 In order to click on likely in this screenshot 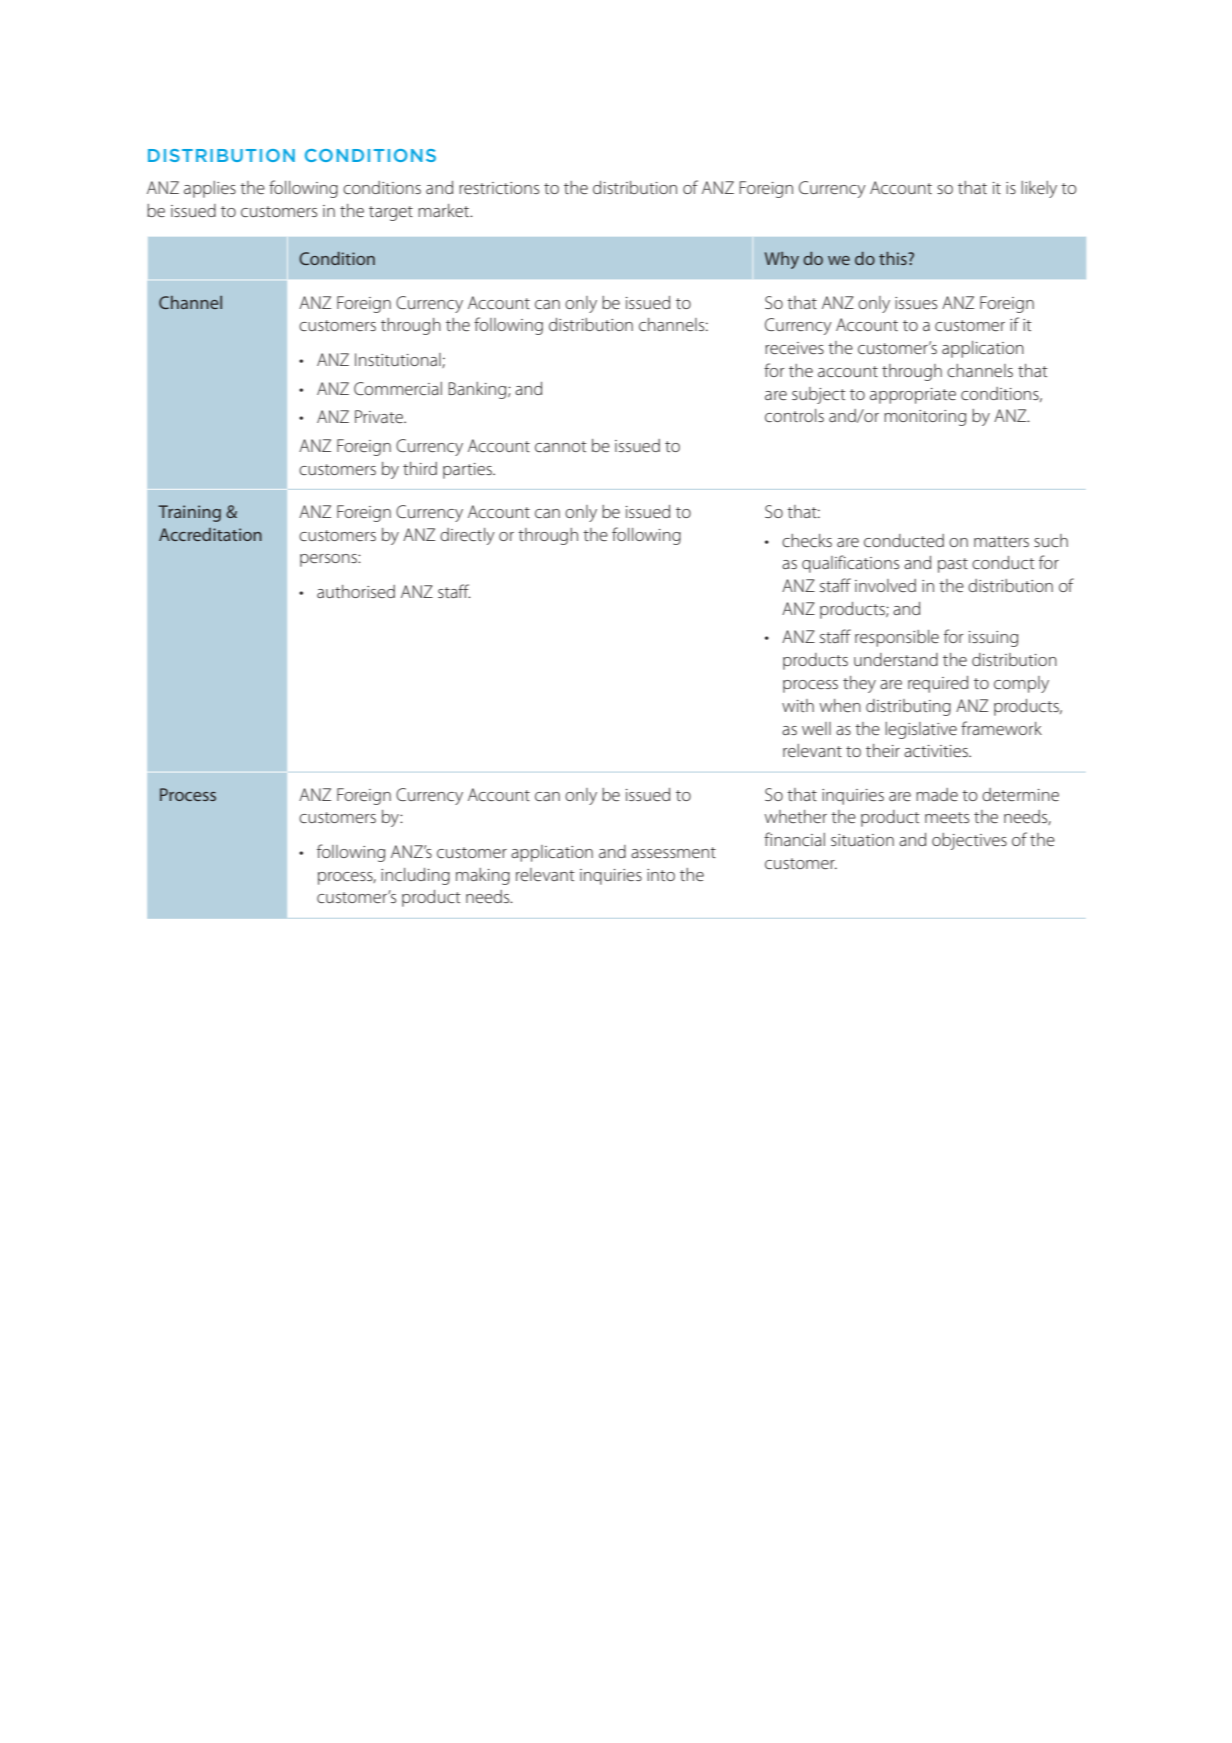, I will do `click(1039, 189)`.
